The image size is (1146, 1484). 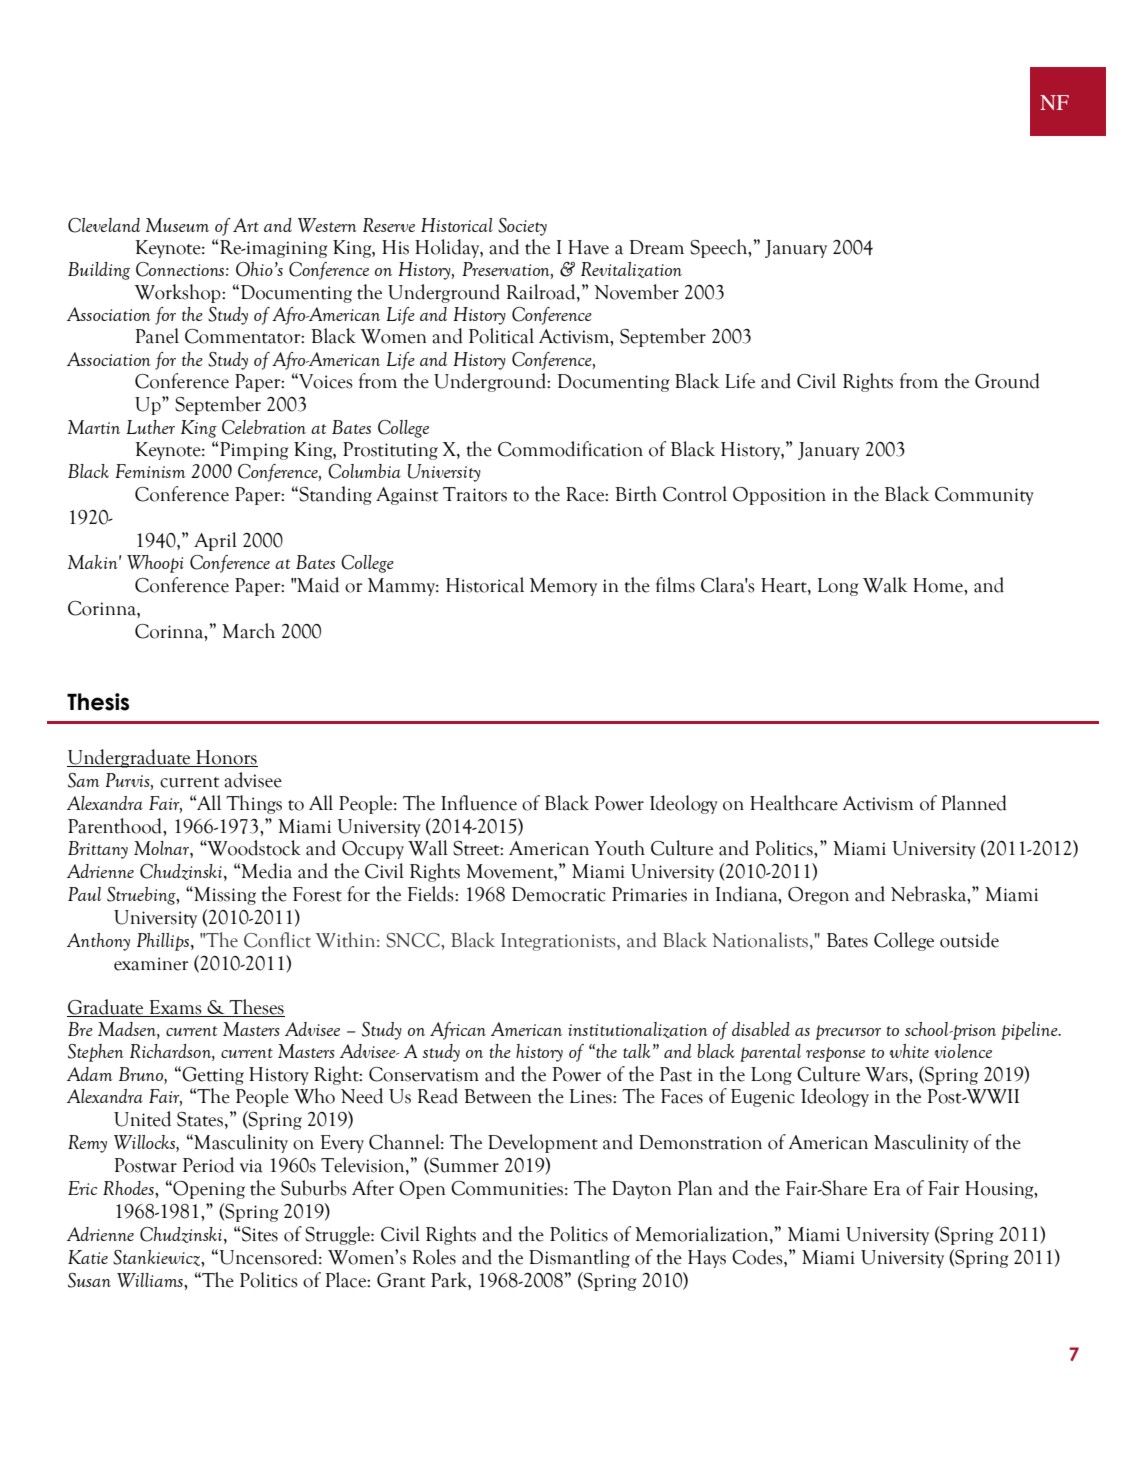 What do you see at coordinates (259, 1234) in the screenshot?
I see `Sites` at bounding box center [259, 1234].
